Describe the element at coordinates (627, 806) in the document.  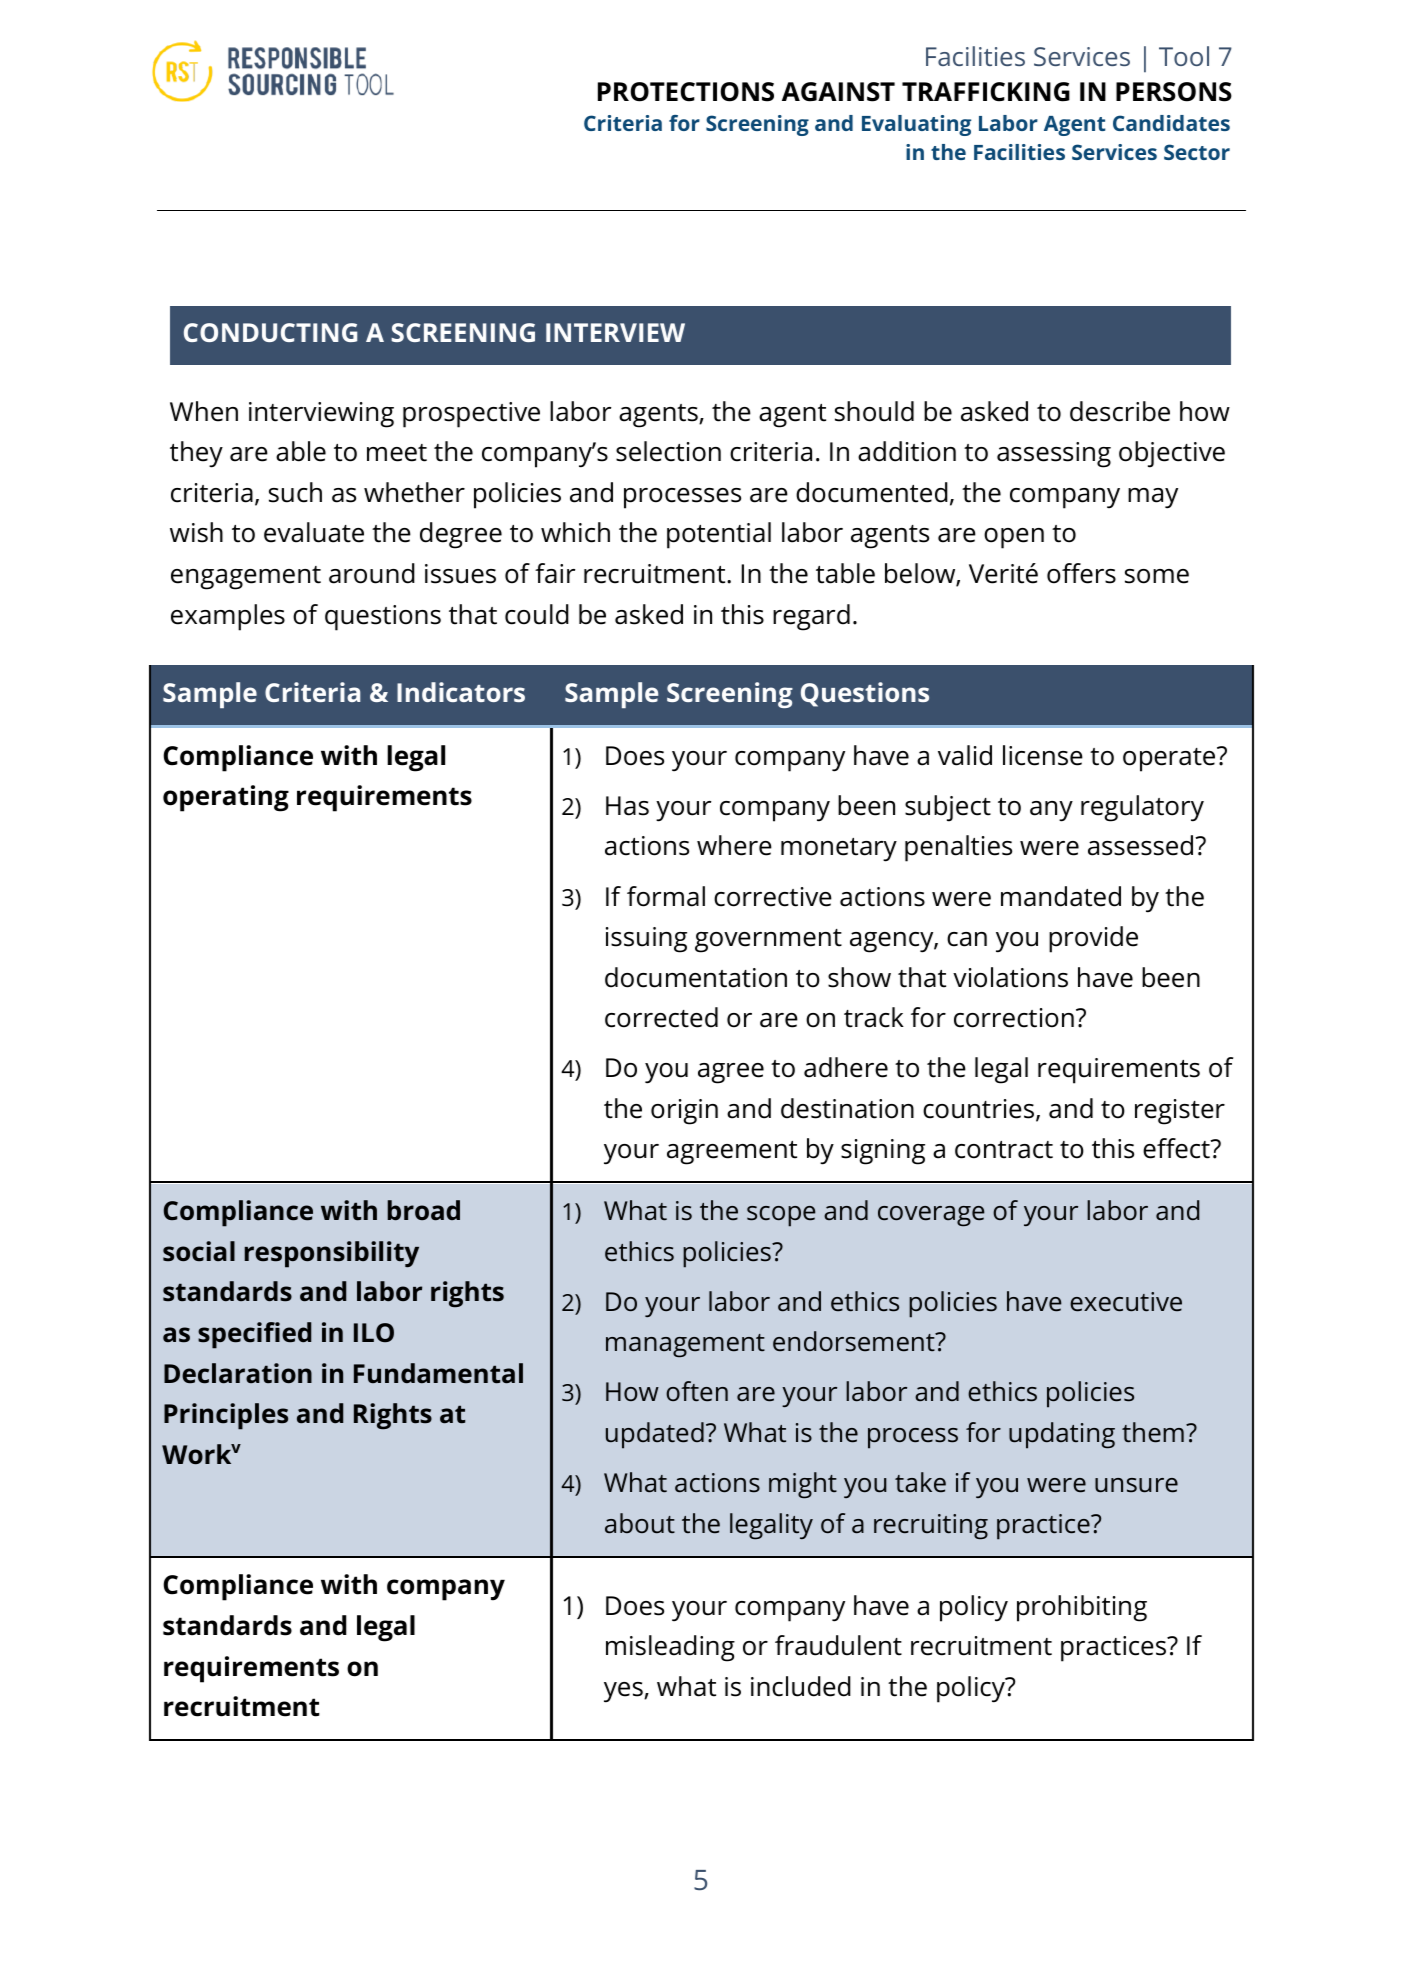
I see `Has` at that location.
